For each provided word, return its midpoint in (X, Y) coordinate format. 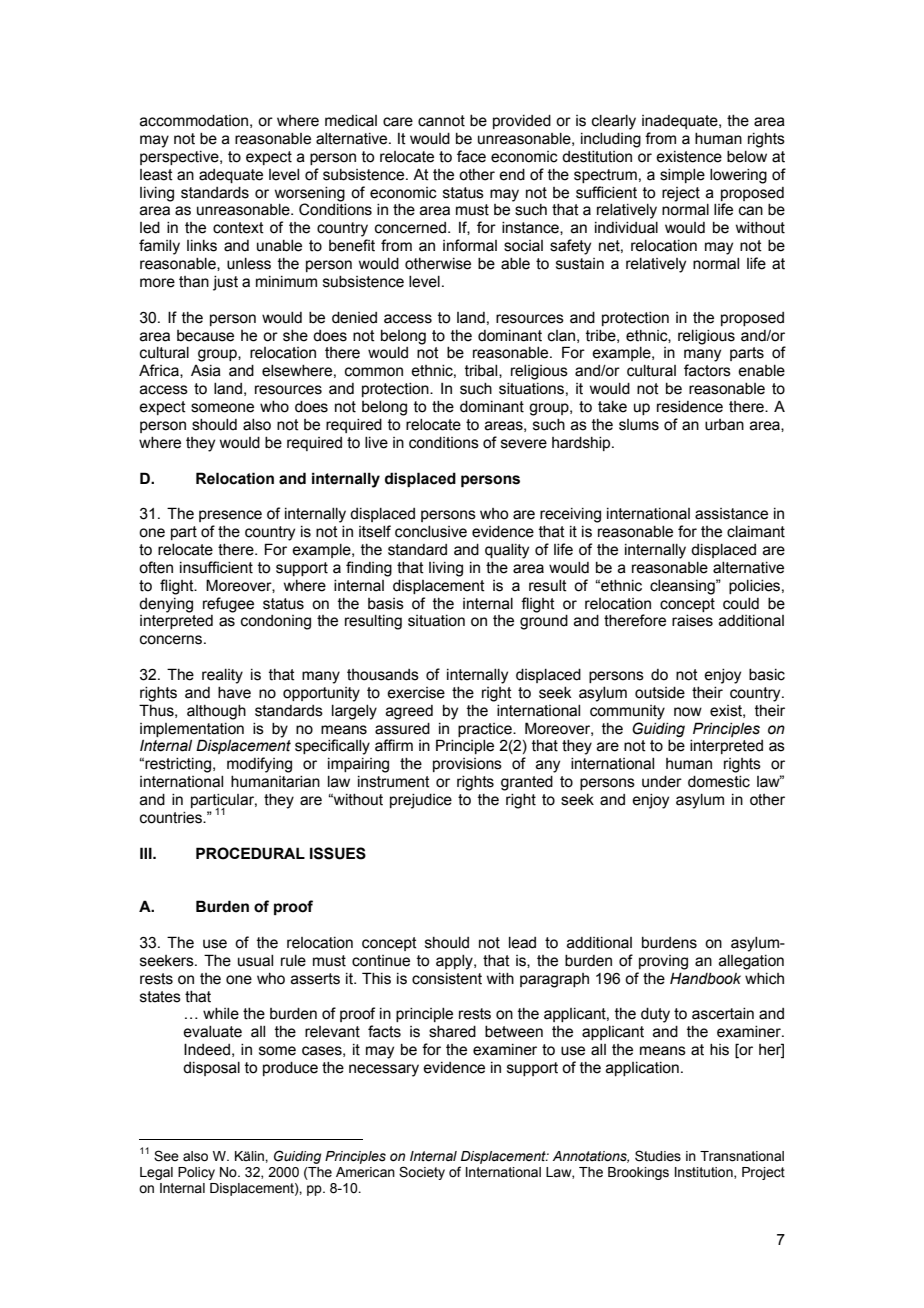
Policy (196, 1173)
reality (222, 676)
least (156, 175)
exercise (416, 693)
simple (682, 176)
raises (692, 621)
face (471, 156)
